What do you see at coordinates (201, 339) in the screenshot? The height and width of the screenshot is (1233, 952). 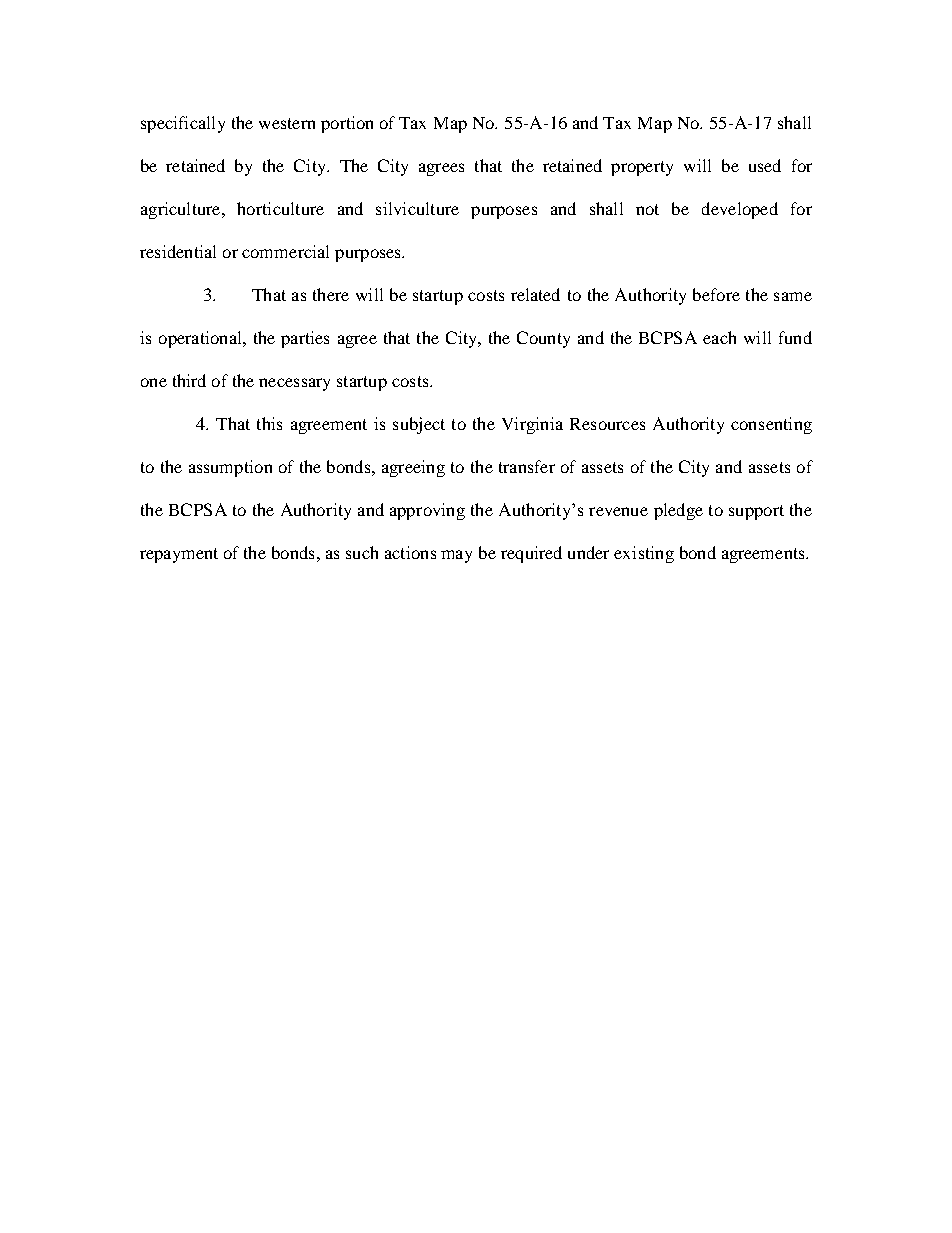 I see `operational` at bounding box center [201, 339].
